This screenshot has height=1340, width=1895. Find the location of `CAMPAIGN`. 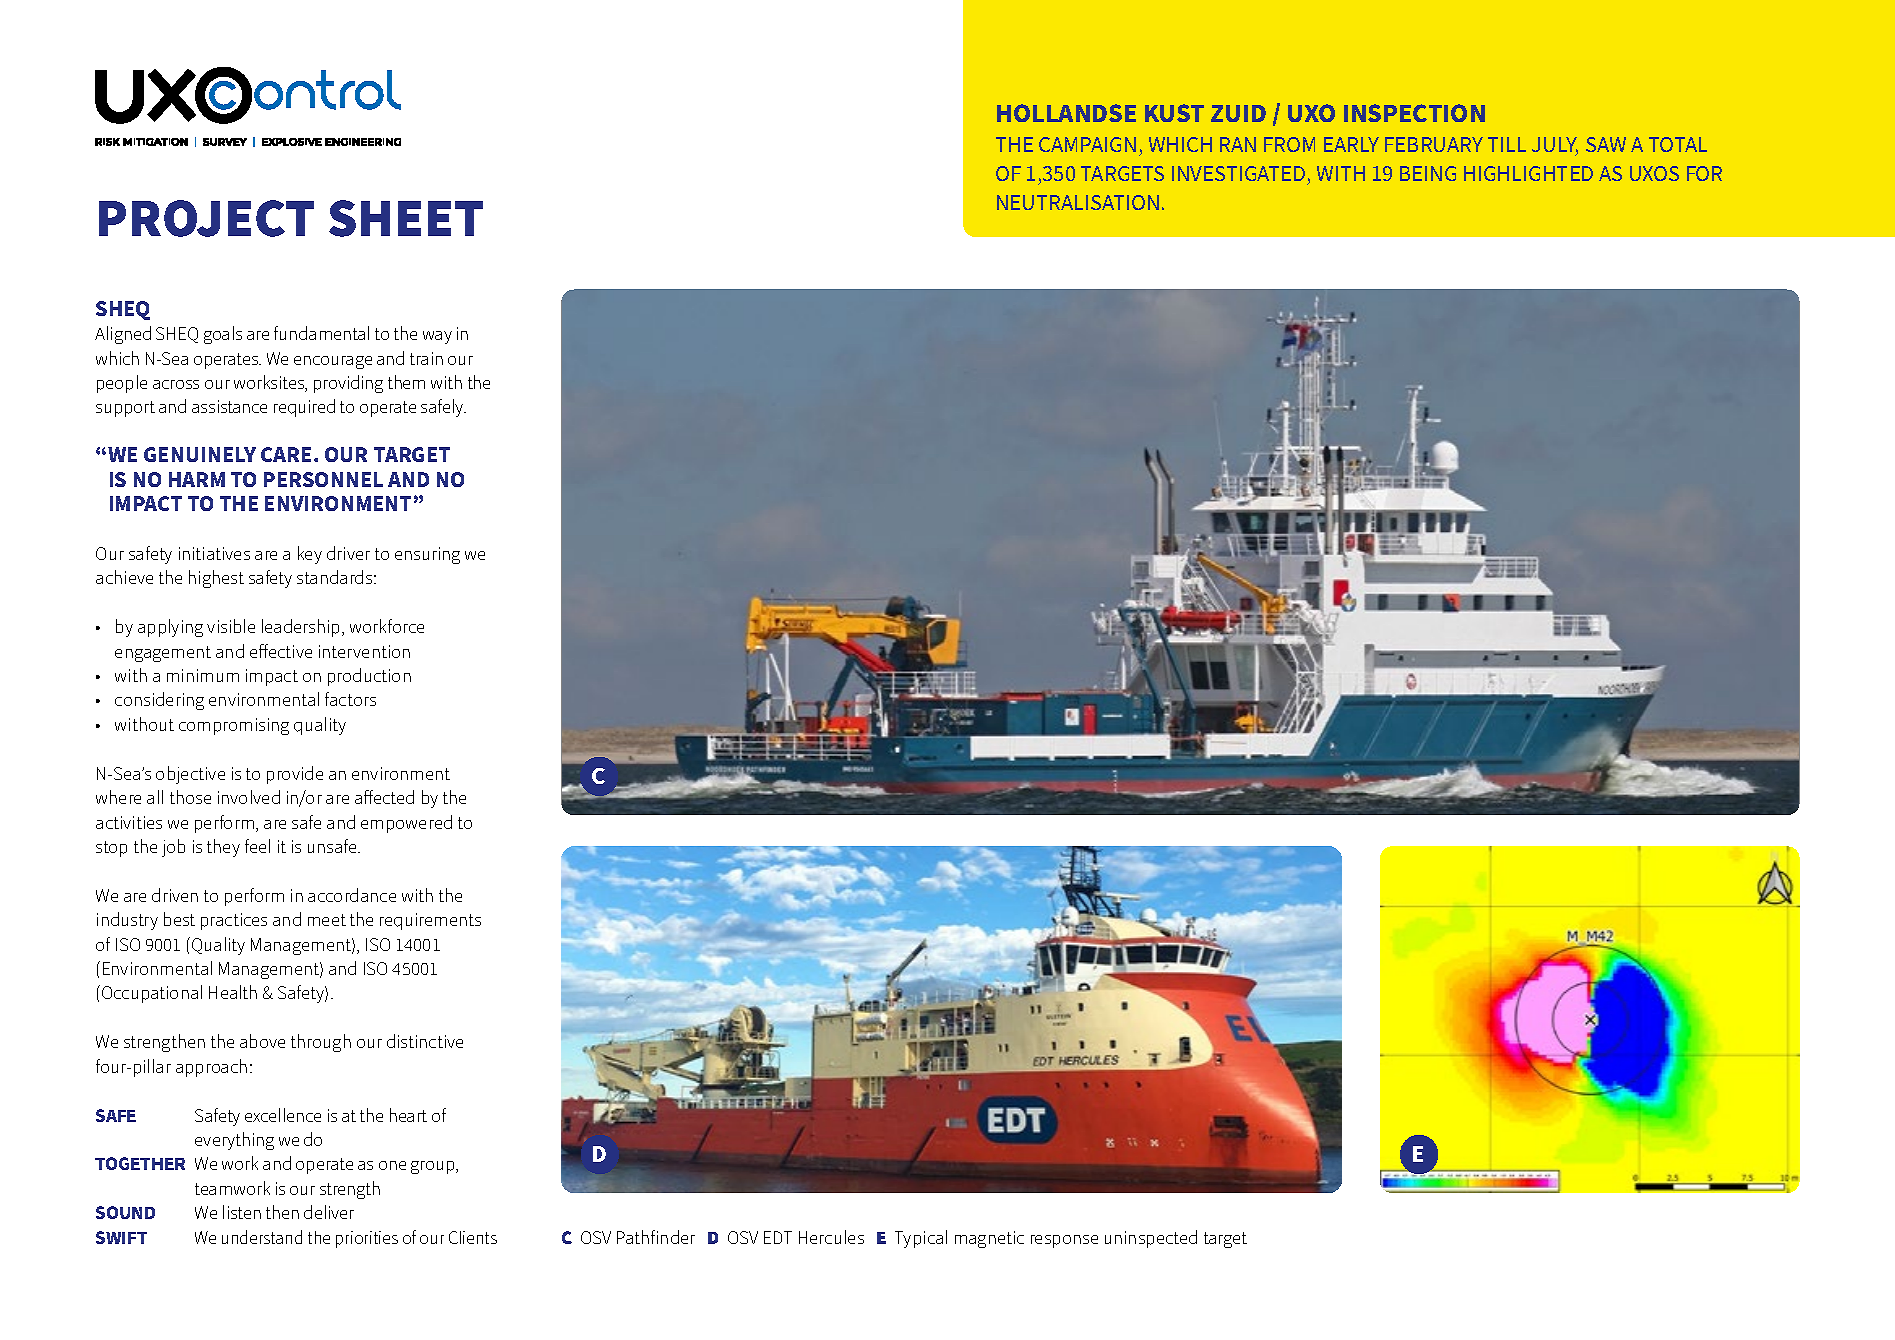

CAMPAIGN is located at coordinates (1087, 144).
